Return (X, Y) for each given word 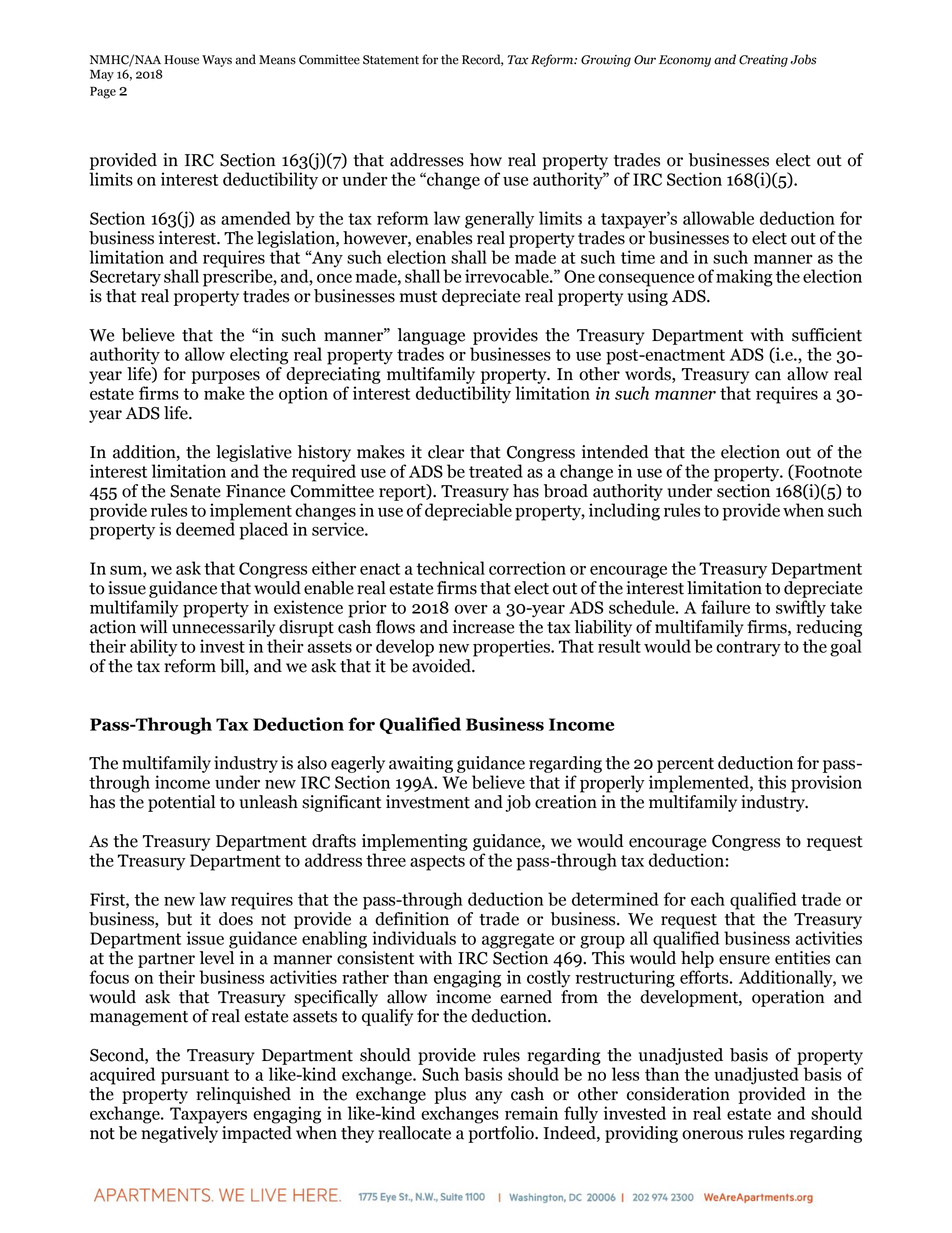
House (181, 60)
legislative (254, 453)
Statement (391, 60)
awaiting (421, 764)
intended (615, 452)
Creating (763, 61)
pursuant (195, 1077)
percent (685, 765)
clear (446, 452)
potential (181, 803)
